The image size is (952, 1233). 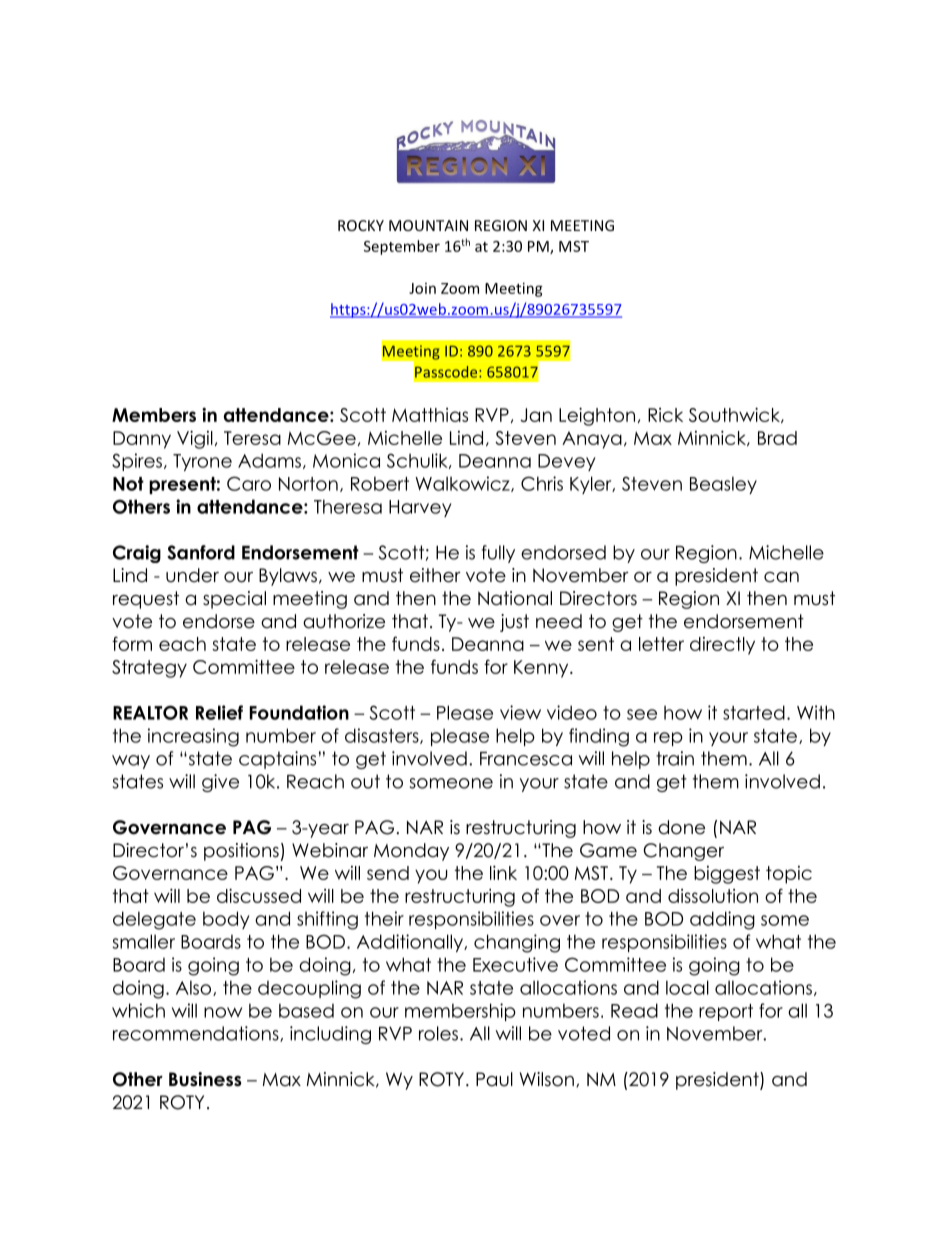 I want to click on MOUNTAIN, so click(x=428, y=225).
